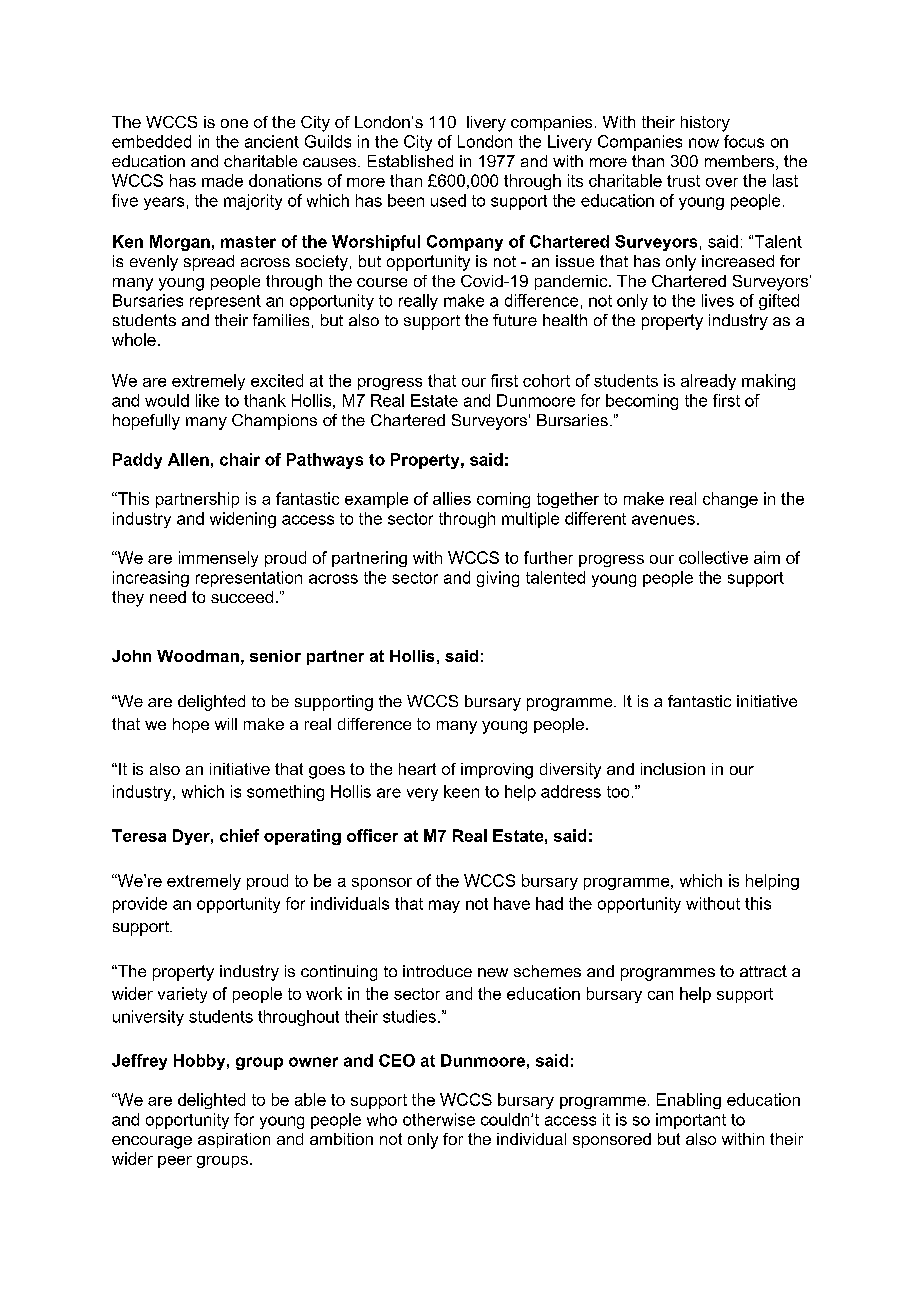  I want to click on giving, so click(498, 579).
